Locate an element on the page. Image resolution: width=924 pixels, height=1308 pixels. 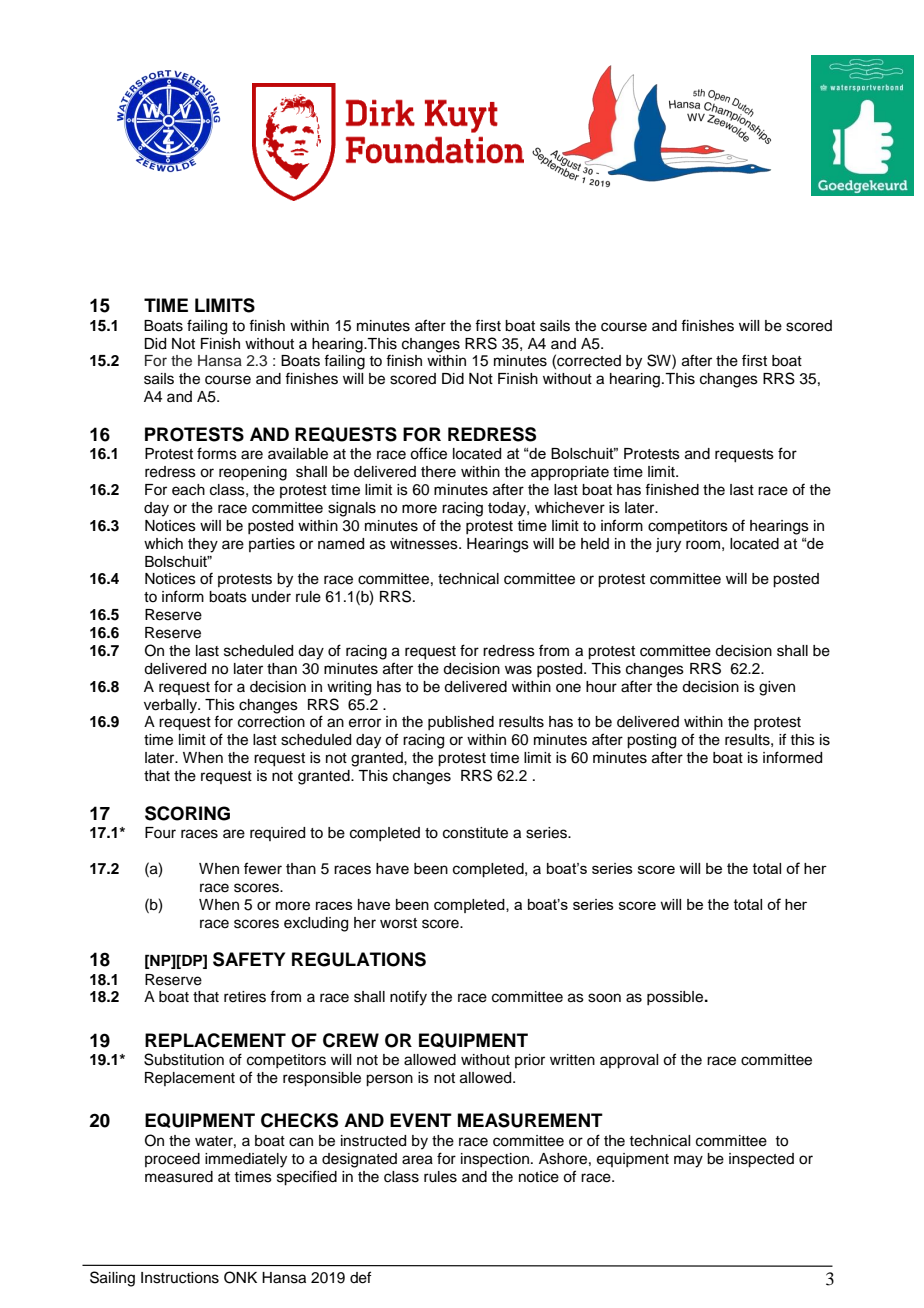
published is located at coordinates (461, 723).
